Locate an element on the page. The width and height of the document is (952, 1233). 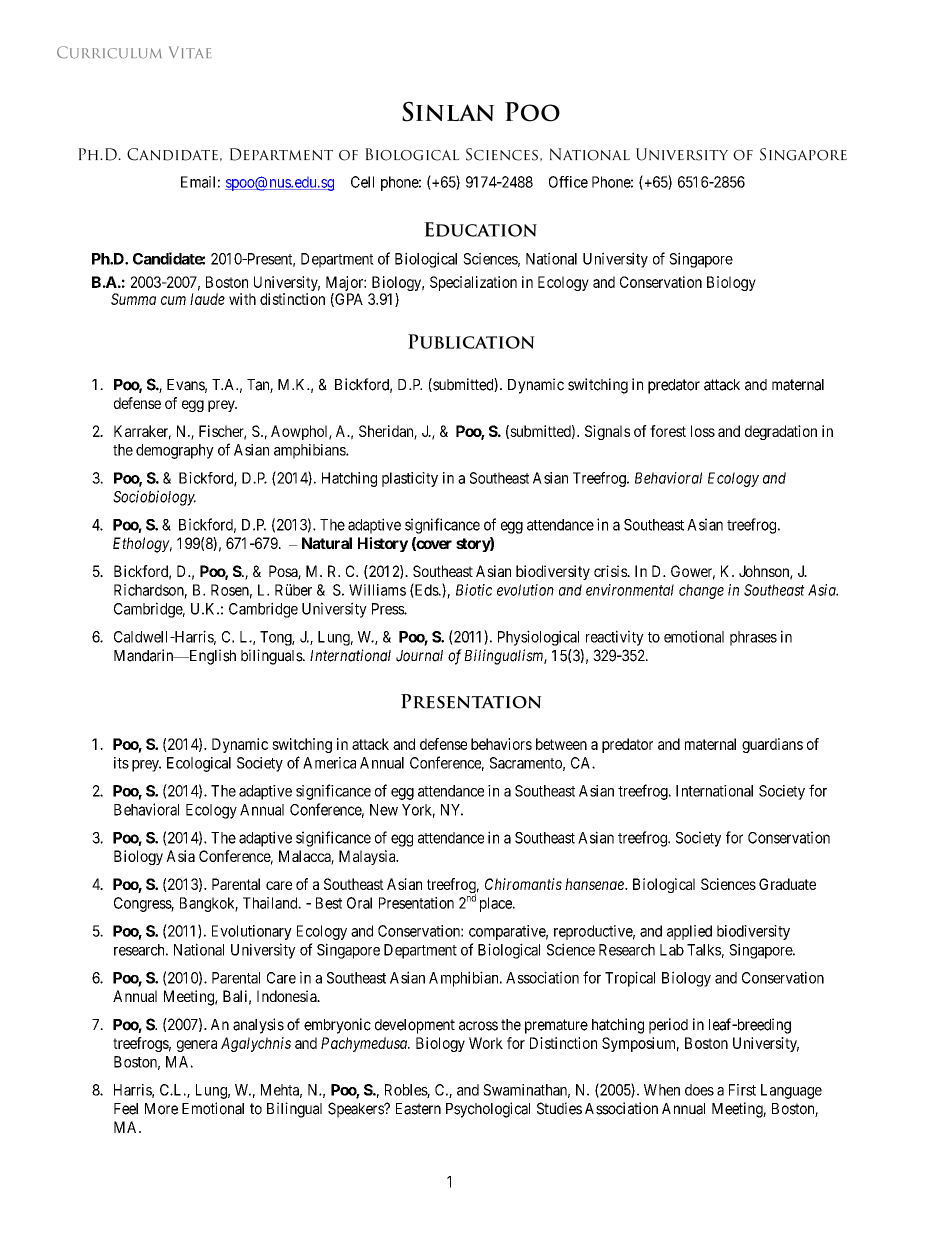
Cell is located at coordinates (362, 182).
